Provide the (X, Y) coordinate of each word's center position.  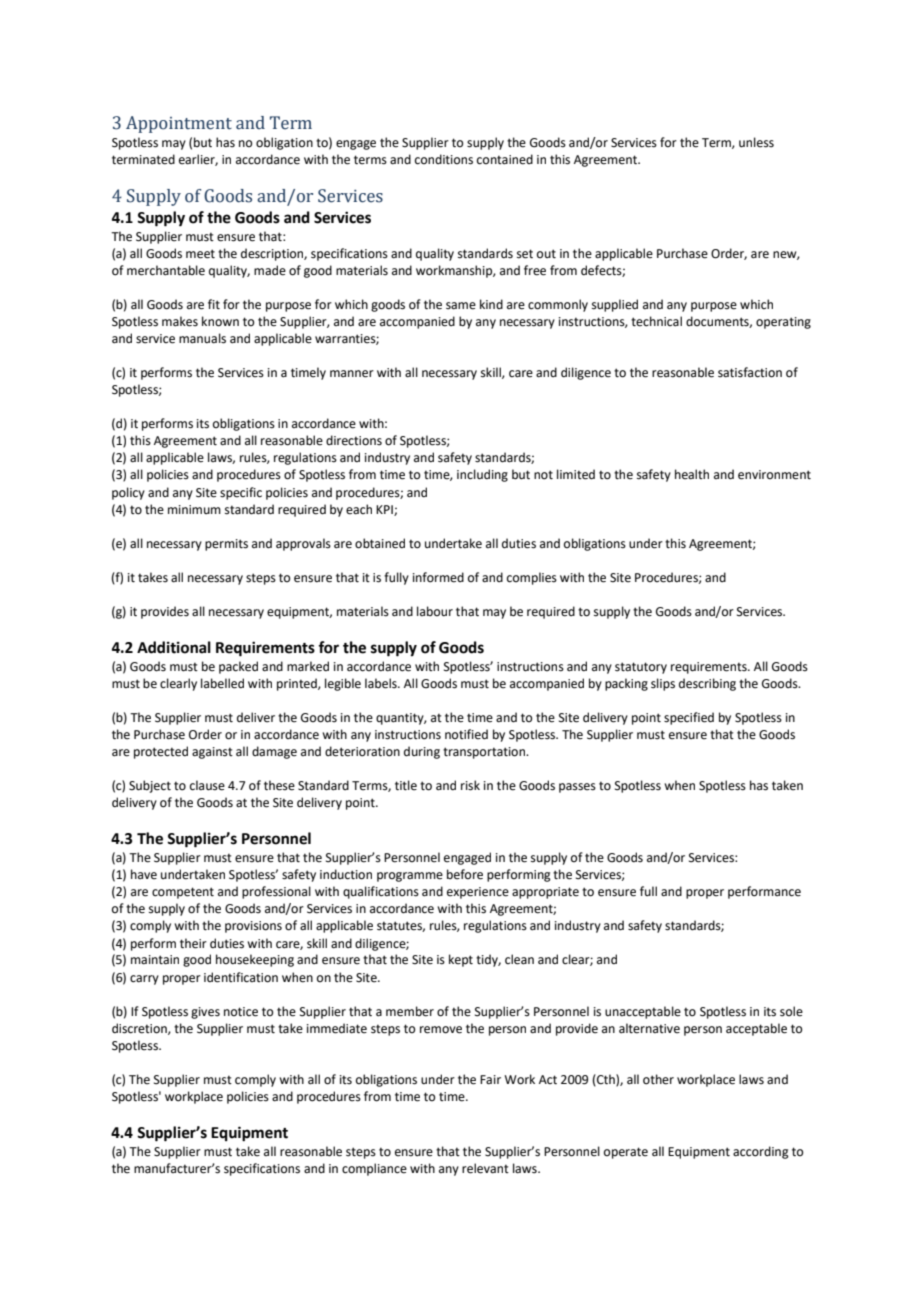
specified (689, 718)
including (482, 475)
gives (205, 1013)
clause (207, 785)
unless (756, 142)
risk (470, 785)
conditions (444, 159)
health (692, 474)
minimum (194, 509)
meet (200, 254)
